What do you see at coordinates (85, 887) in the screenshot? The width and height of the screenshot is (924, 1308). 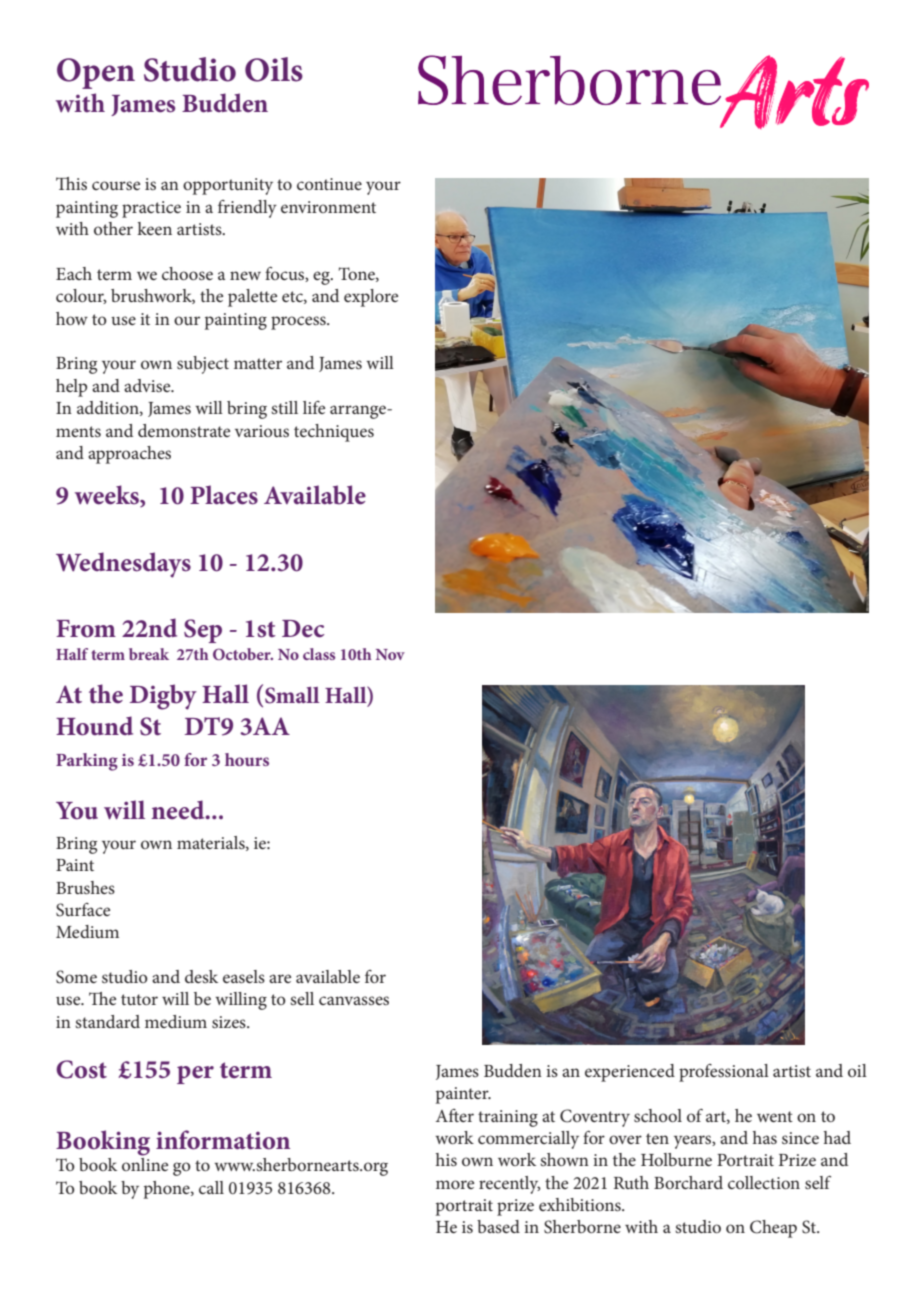 I see `Brushes` at bounding box center [85, 887].
